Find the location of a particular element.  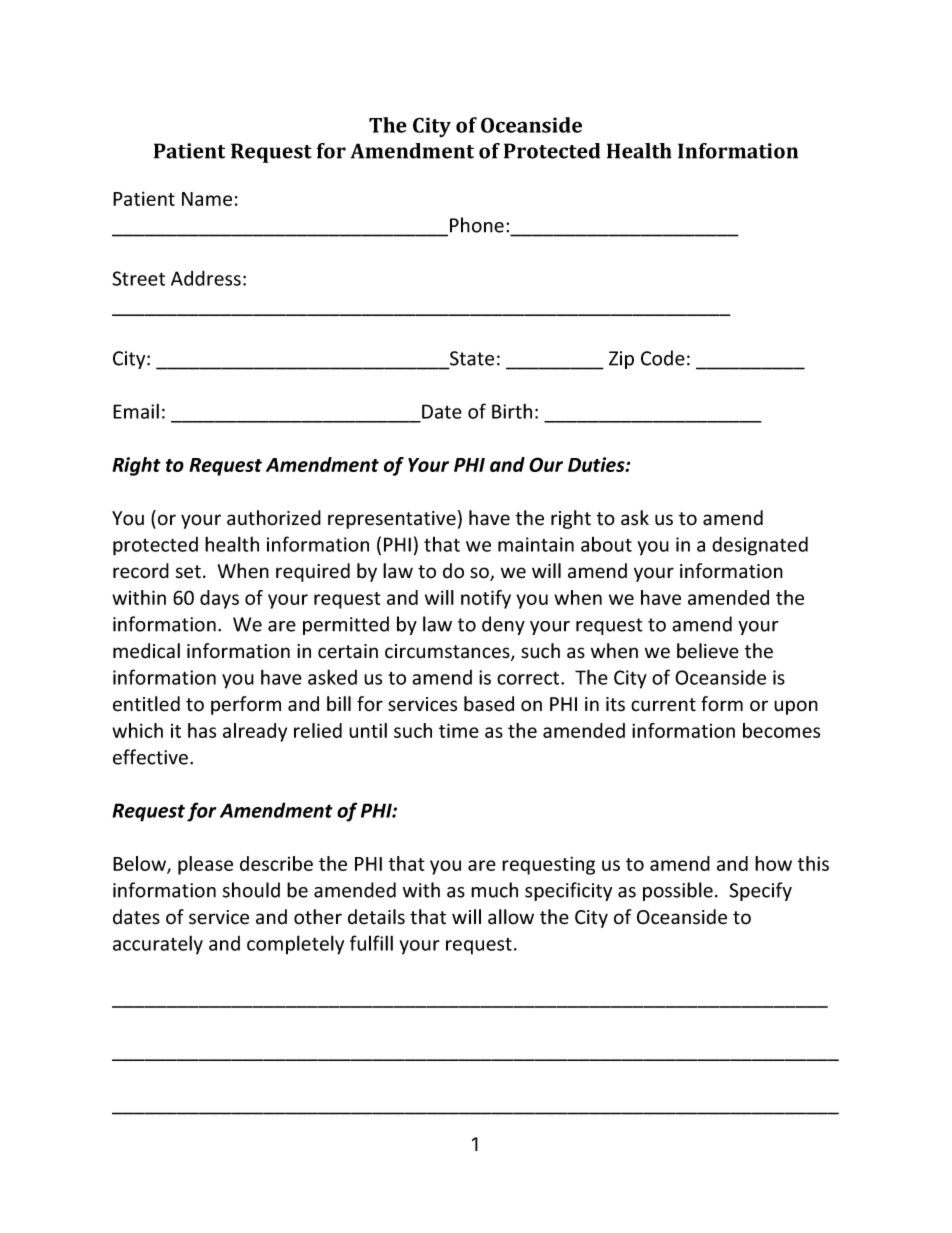

designated is located at coordinates (760, 546).
